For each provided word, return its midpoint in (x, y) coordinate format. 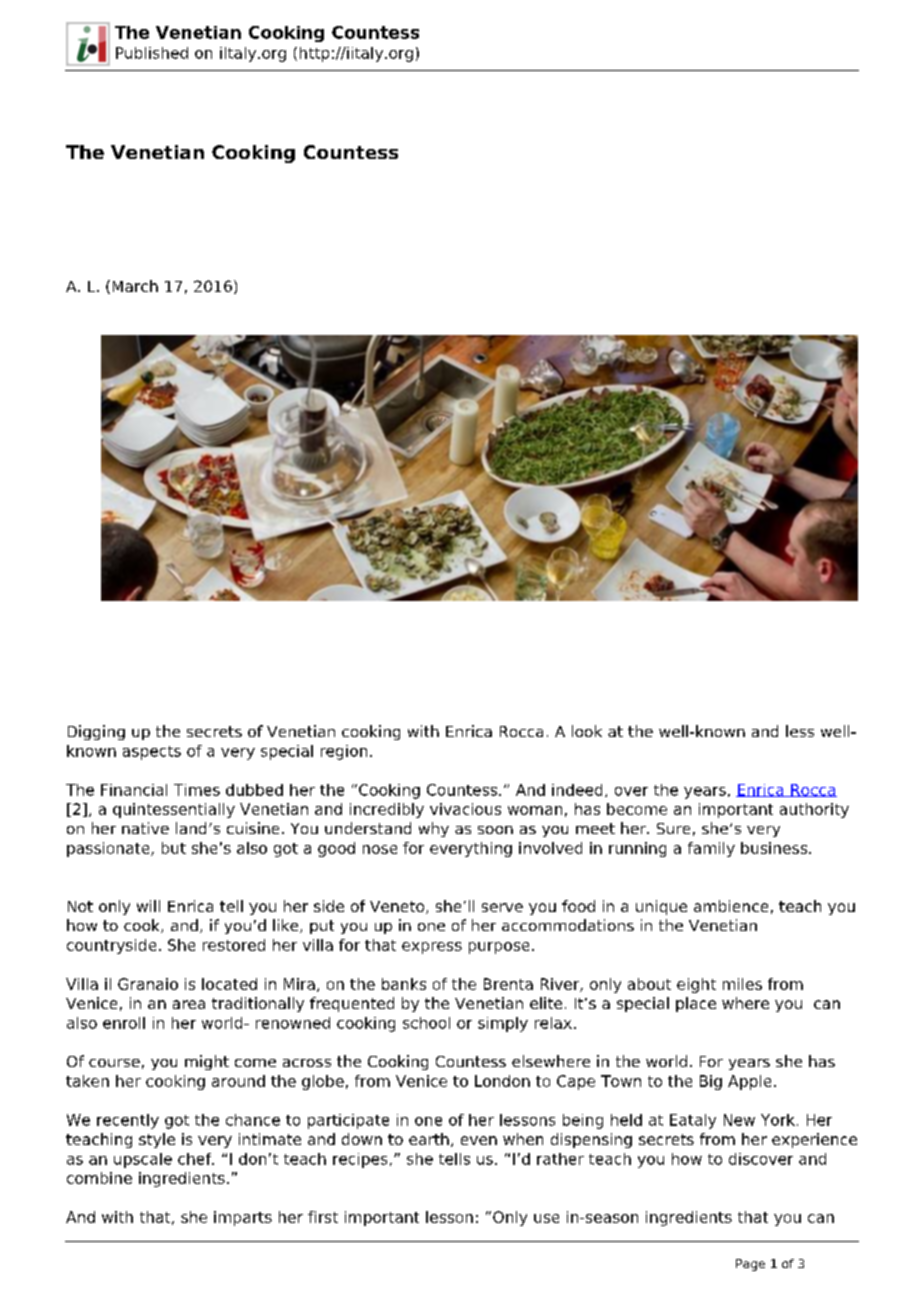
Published (152, 53)
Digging (96, 732)
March (135, 286)
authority (814, 810)
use (546, 1218)
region (344, 752)
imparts (243, 1218)
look (587, 731)
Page (750, 1265)
